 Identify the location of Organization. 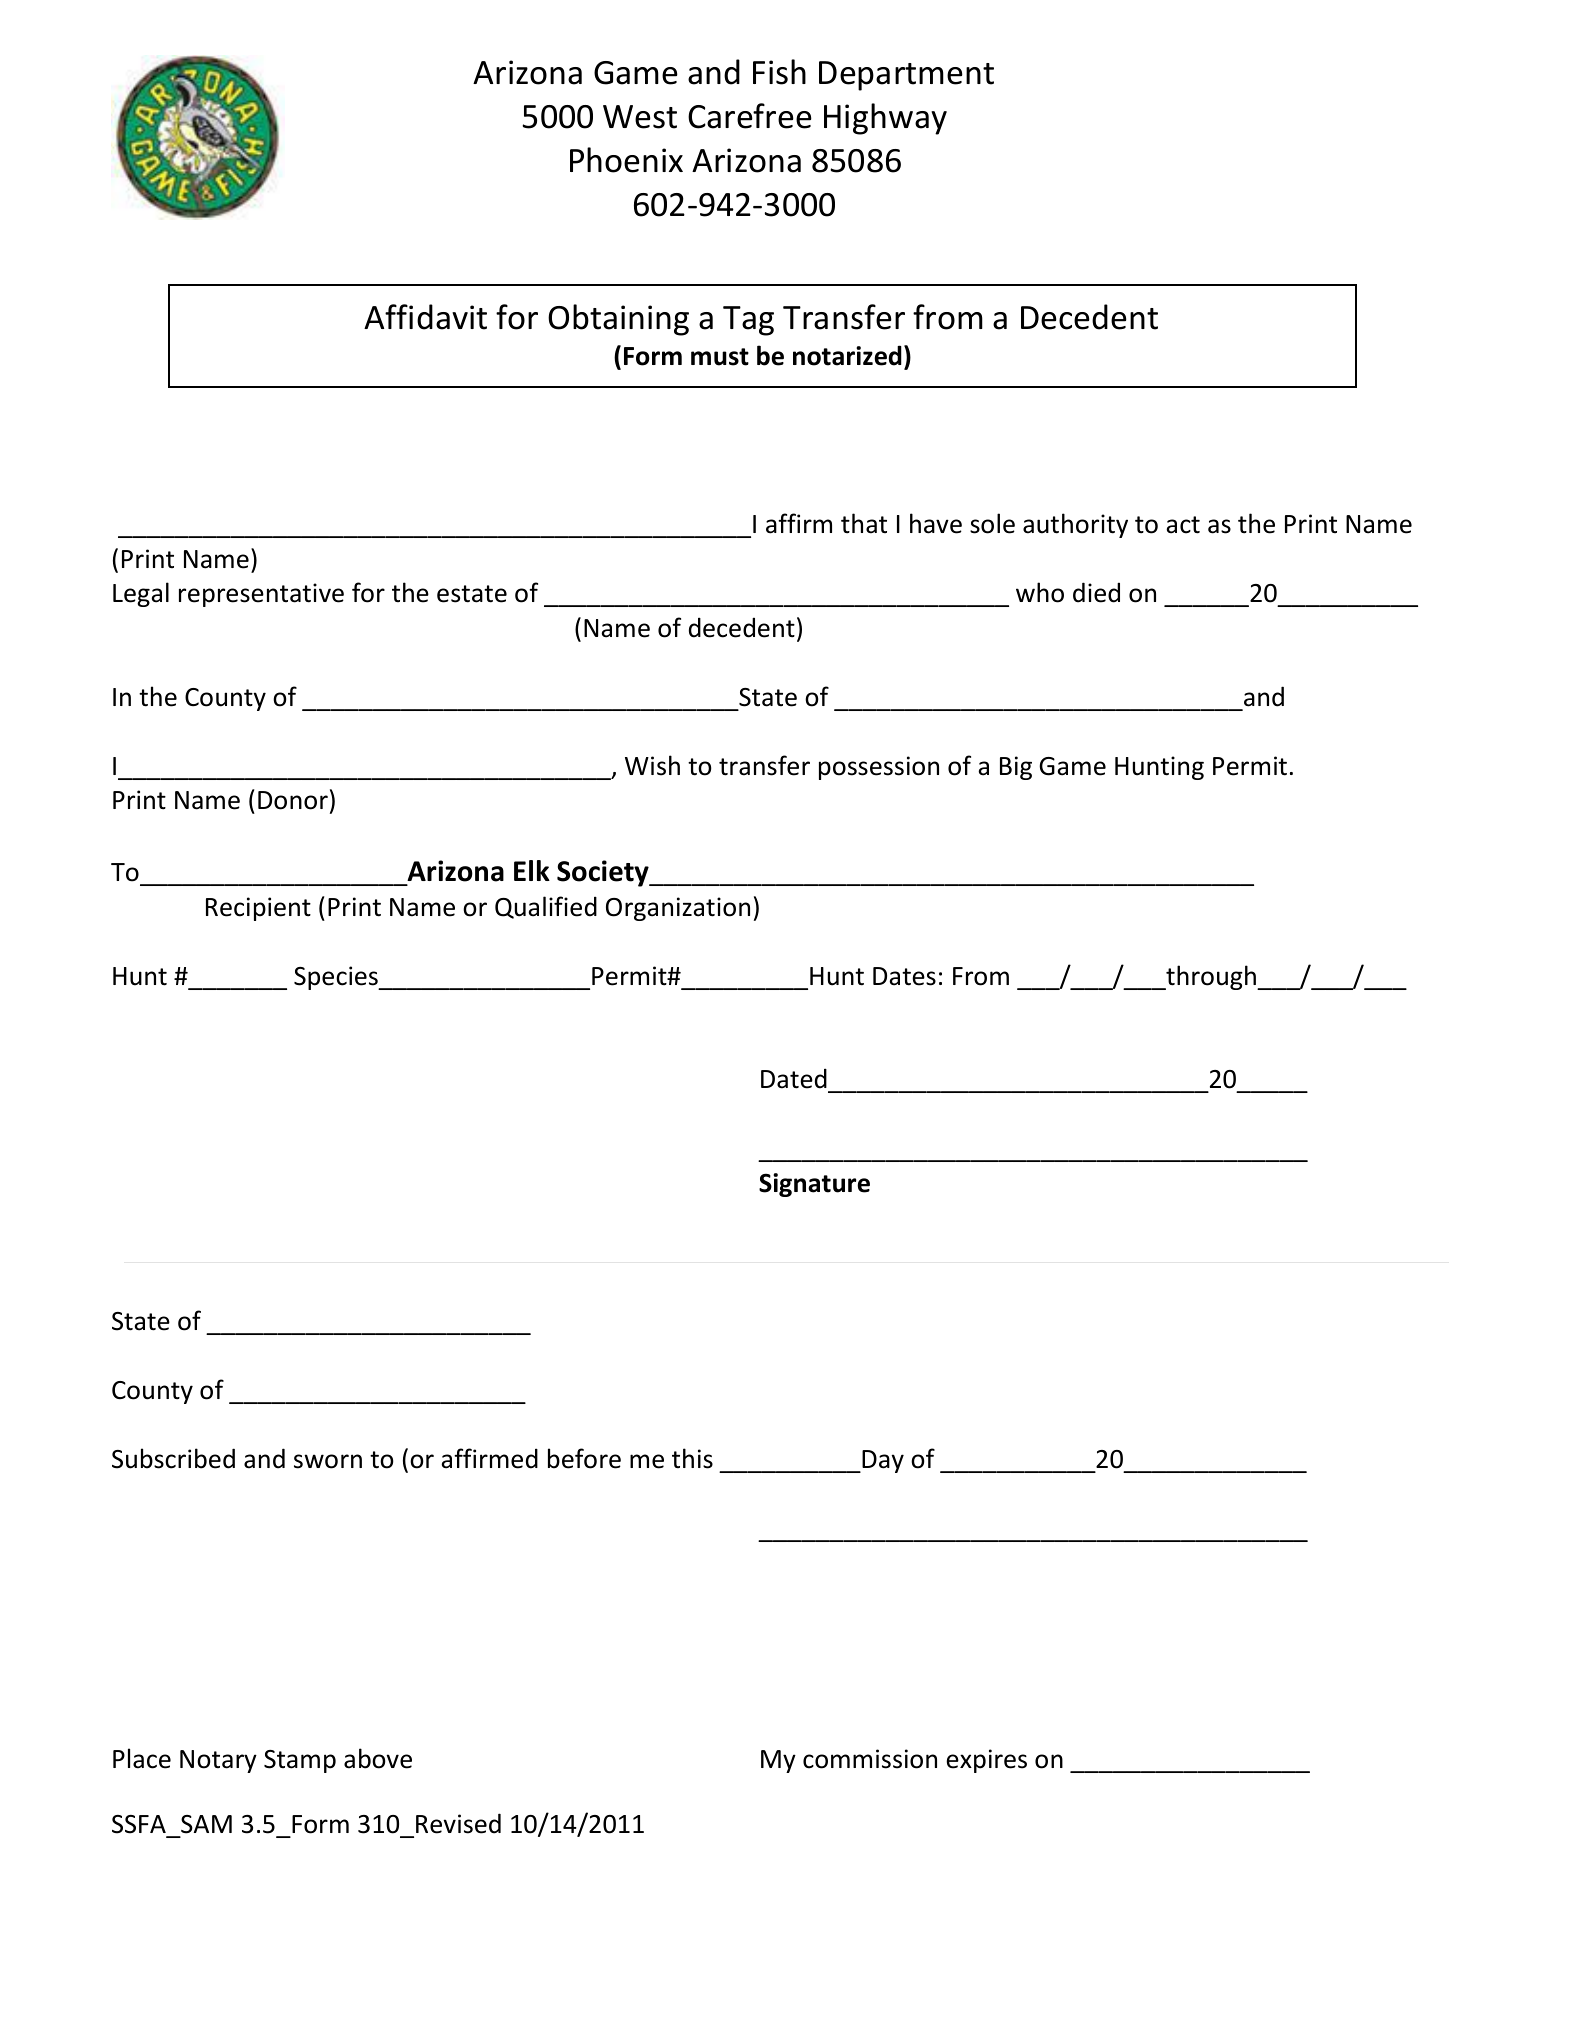
(678, 909).
